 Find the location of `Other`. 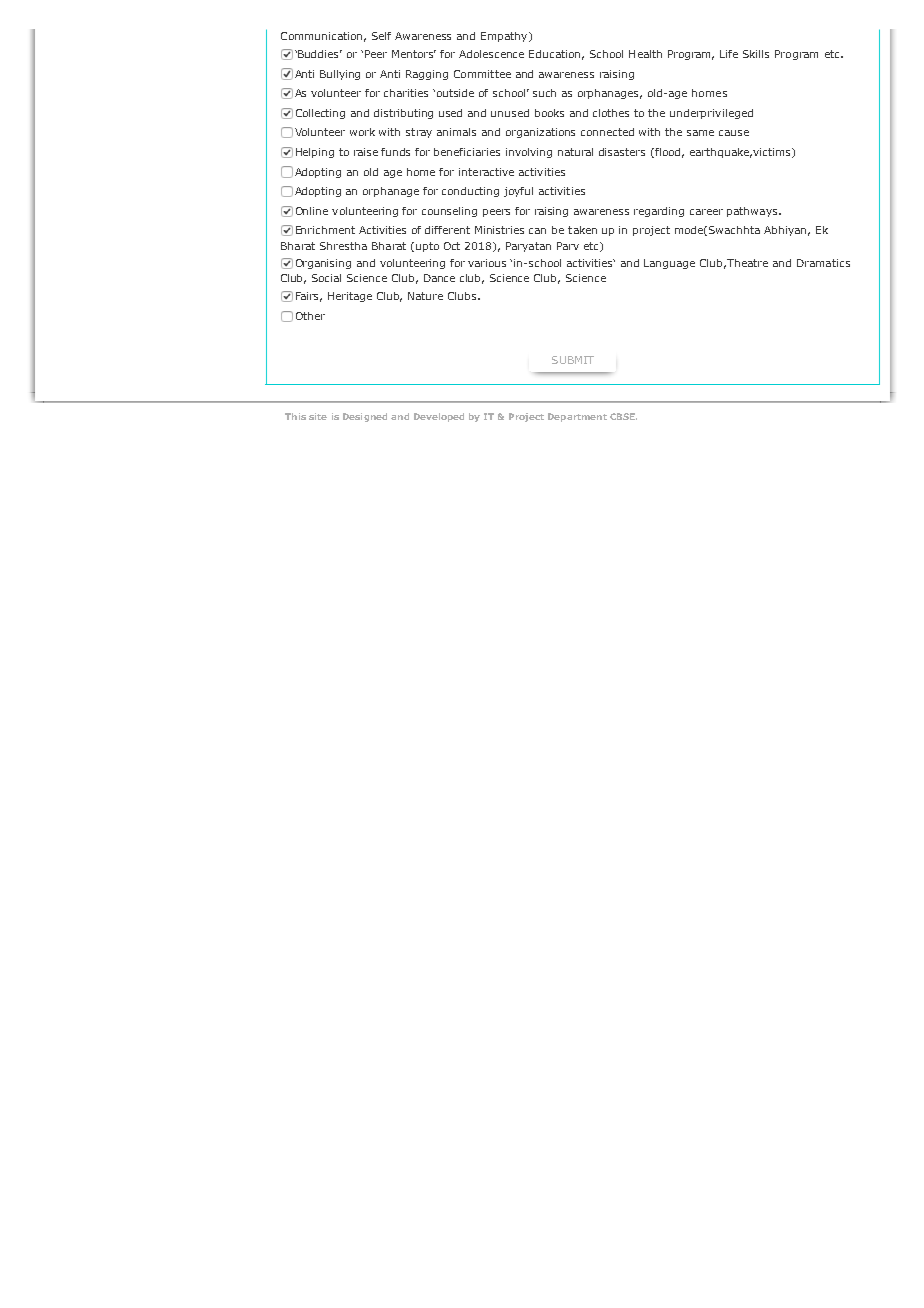

Other is located at coordinates (310, 316).
